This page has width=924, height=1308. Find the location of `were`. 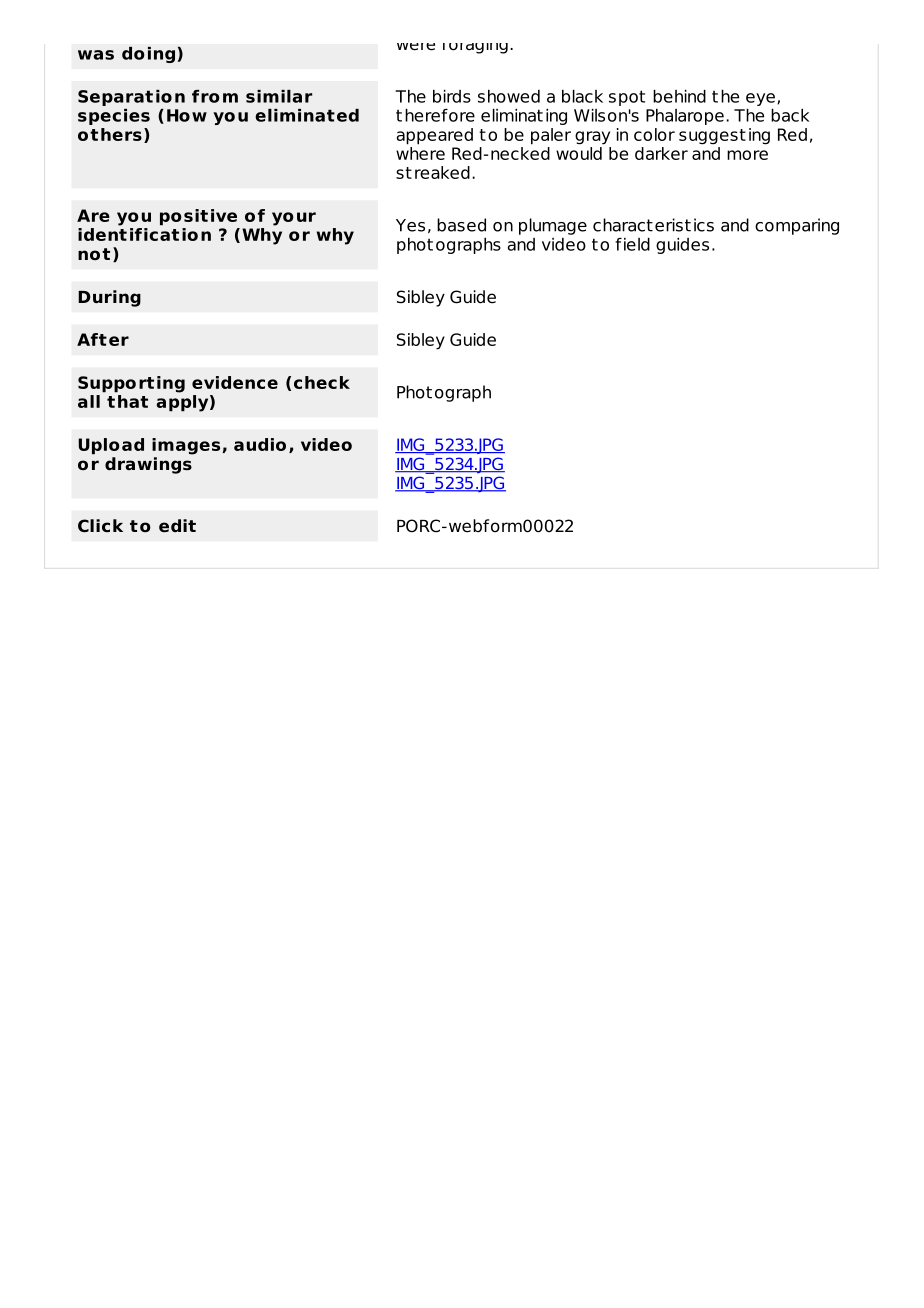

were is located at coordinates (416, 47).
